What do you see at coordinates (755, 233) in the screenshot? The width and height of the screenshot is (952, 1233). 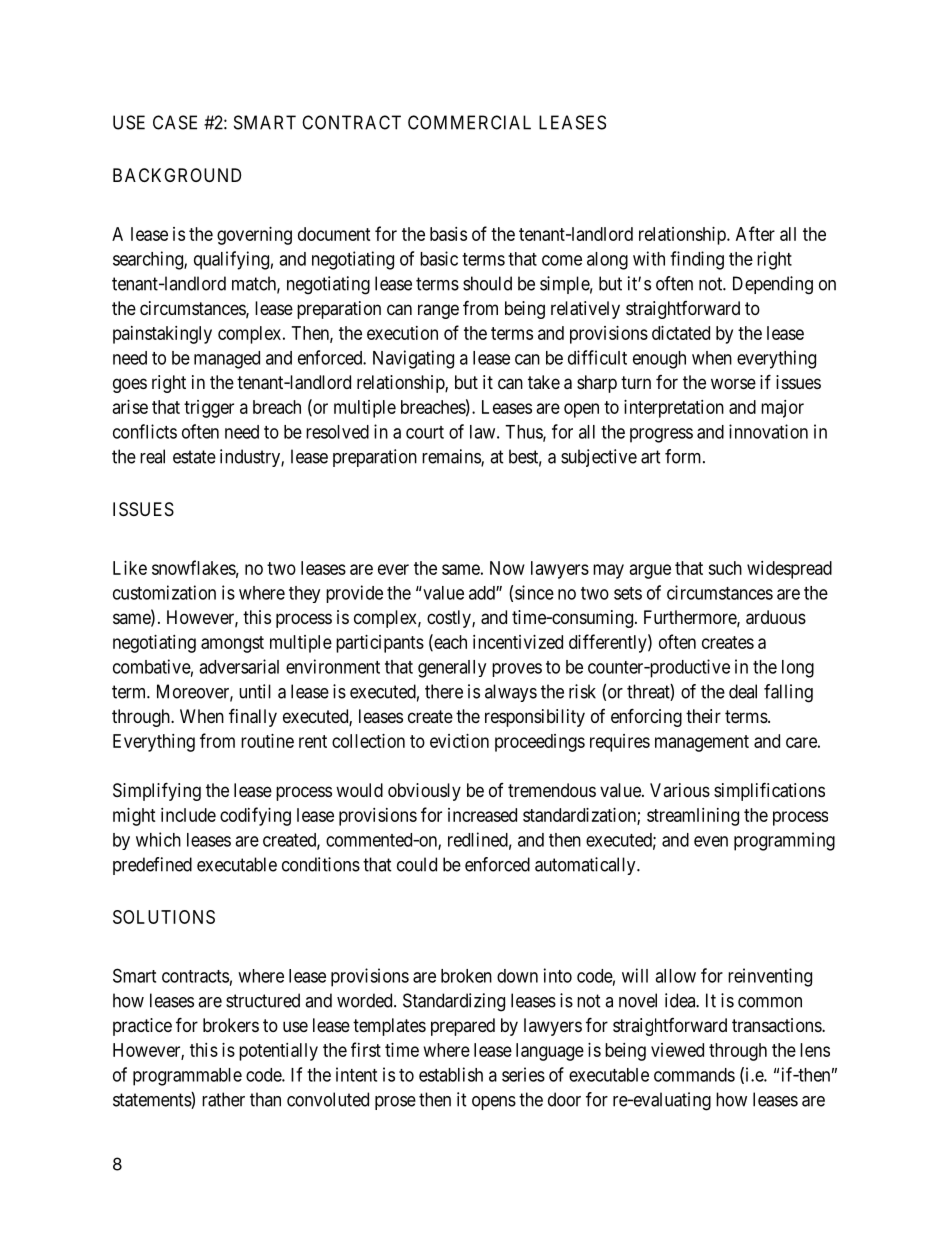 I see `After` at bounding box center [755, 233].
